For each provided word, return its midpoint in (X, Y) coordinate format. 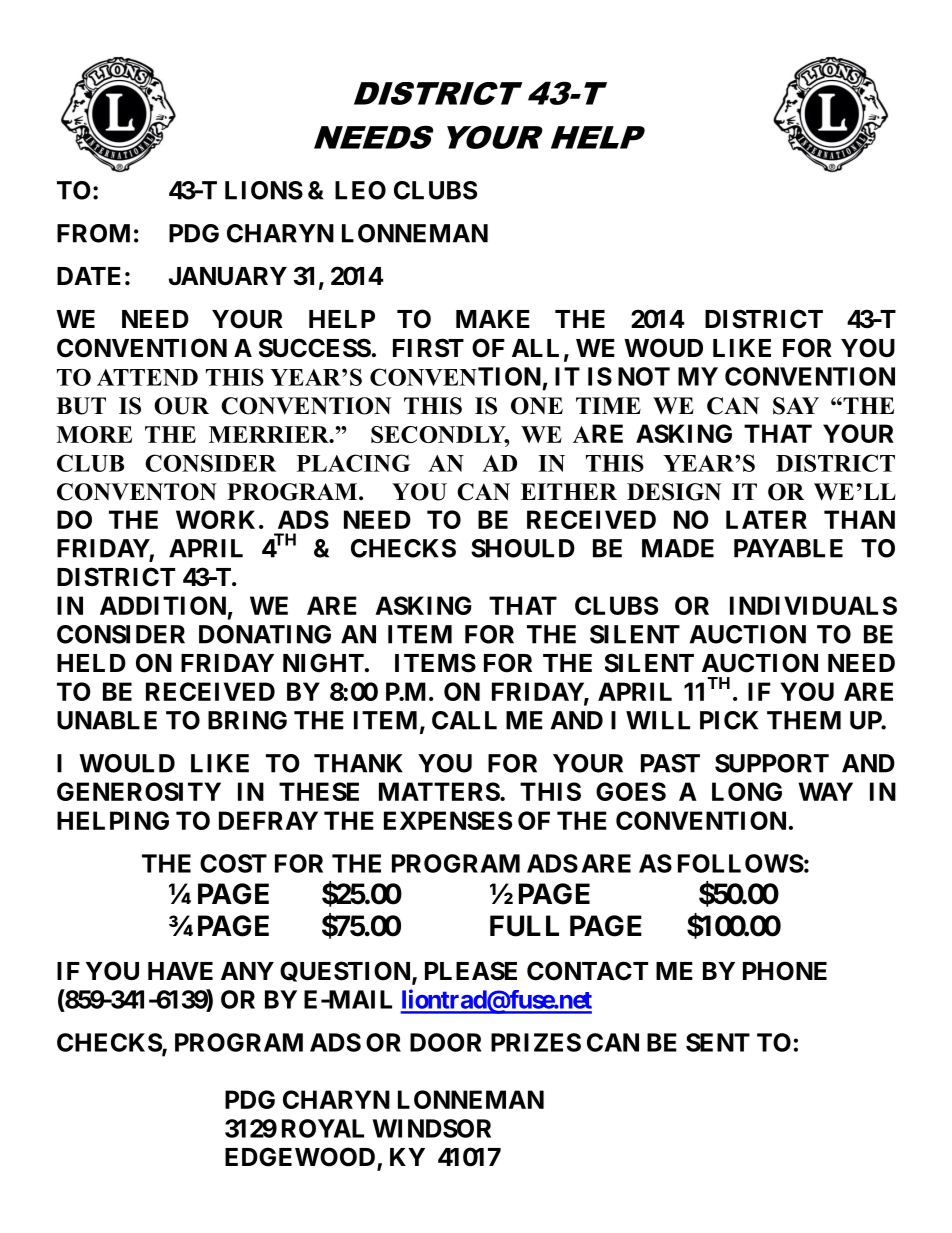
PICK (729, 720)
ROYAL (323, 1128)
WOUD (663, 348)
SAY (796, 406)
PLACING (353, 463)
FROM (93, 233)
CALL (464, 720)
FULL (524, 926)
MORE (94, 434)
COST (233, 863)
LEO (360, 190)
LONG (747, 791)
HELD (91, 663)
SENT (718, 1042)
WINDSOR (432, 1128)
